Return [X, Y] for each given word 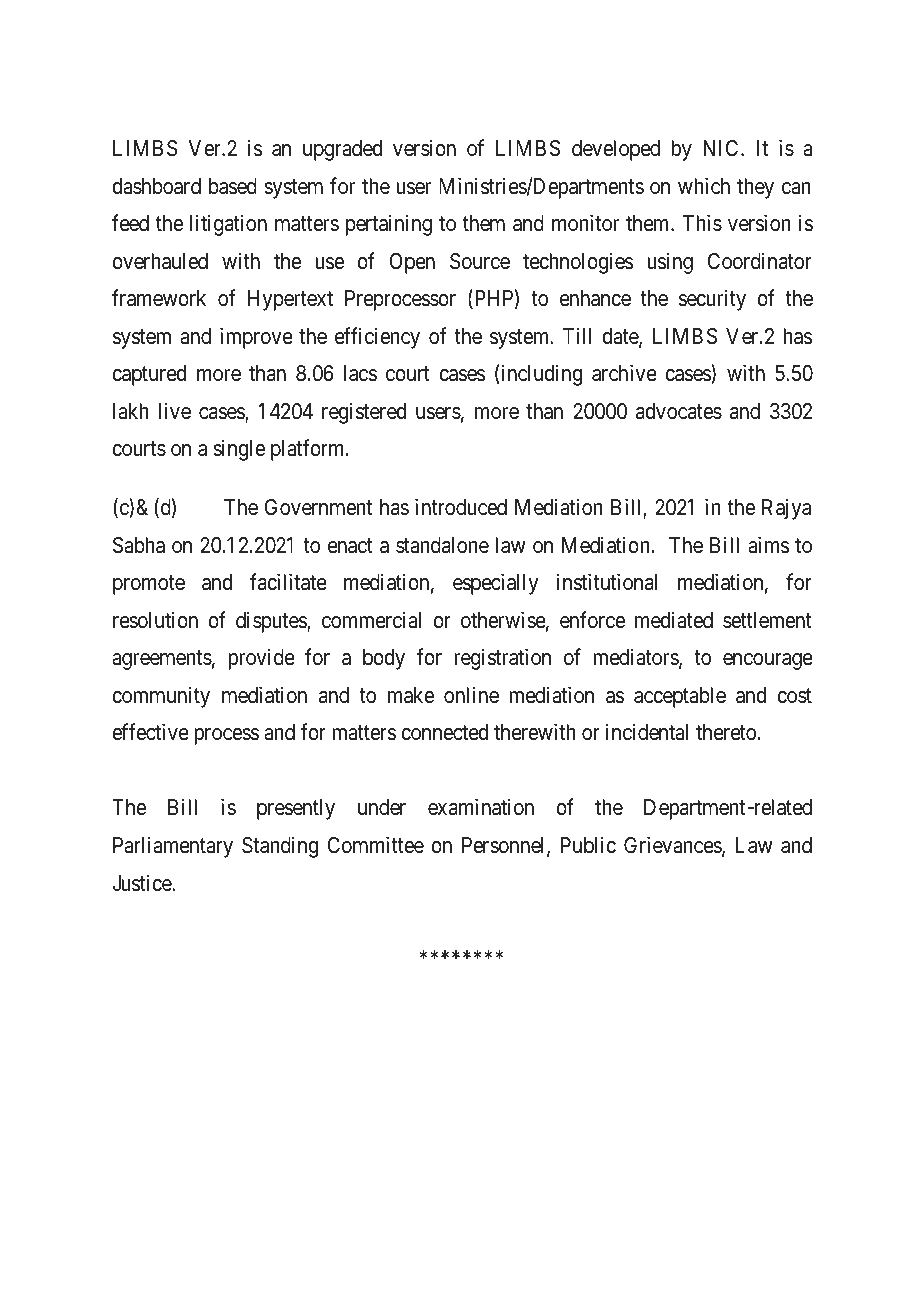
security [712, 300]
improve [256, 338]
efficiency [377, 338]
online [471, 695]
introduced [461, 507]
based [233, 186]
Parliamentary [173, 847]
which [704, 186]
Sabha [139, 545]
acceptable [680, 697]
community [161, 697]
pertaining [389, 225]
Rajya [786, 509]
